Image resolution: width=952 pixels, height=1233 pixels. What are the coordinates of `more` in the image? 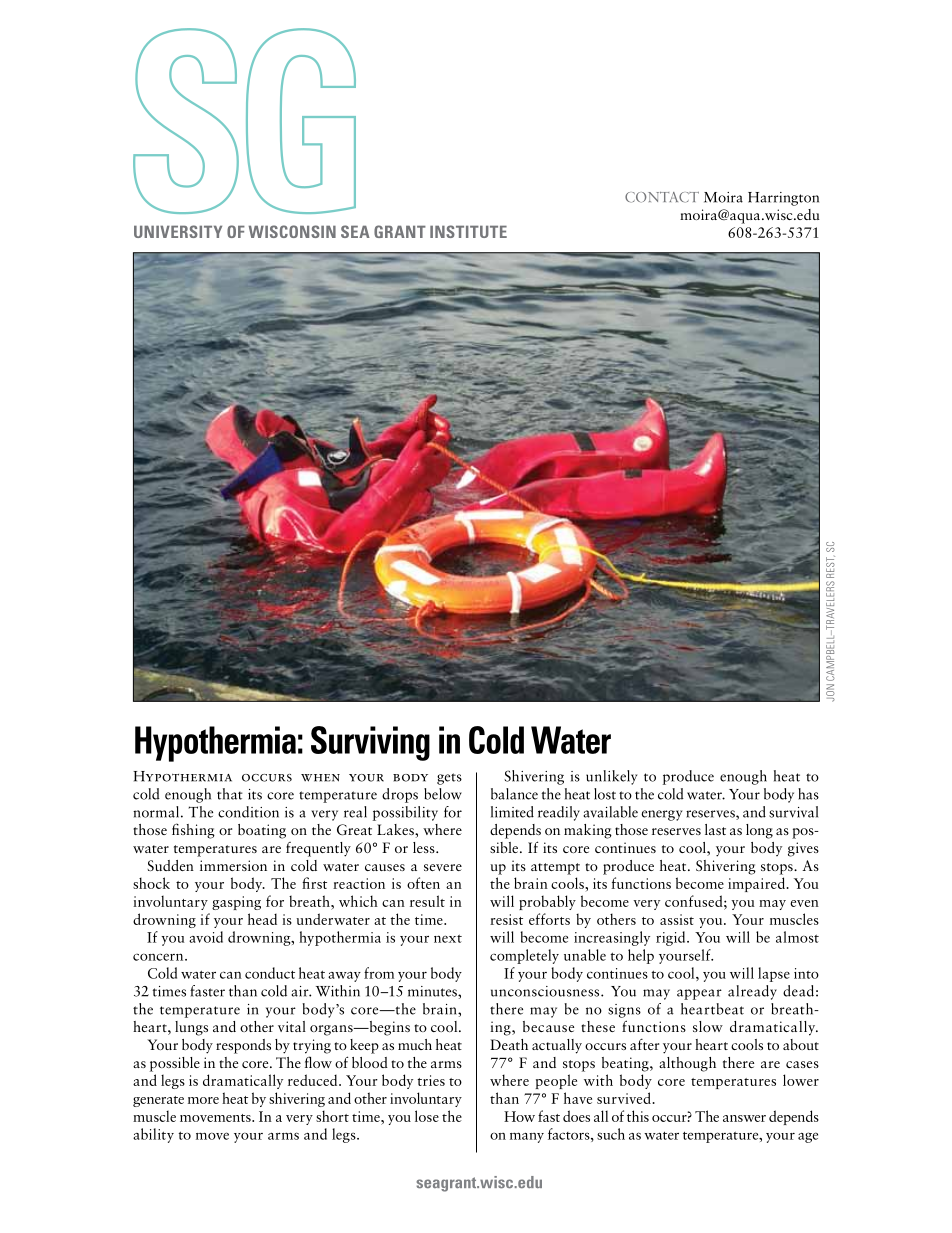 It's located at (203, 1100).
